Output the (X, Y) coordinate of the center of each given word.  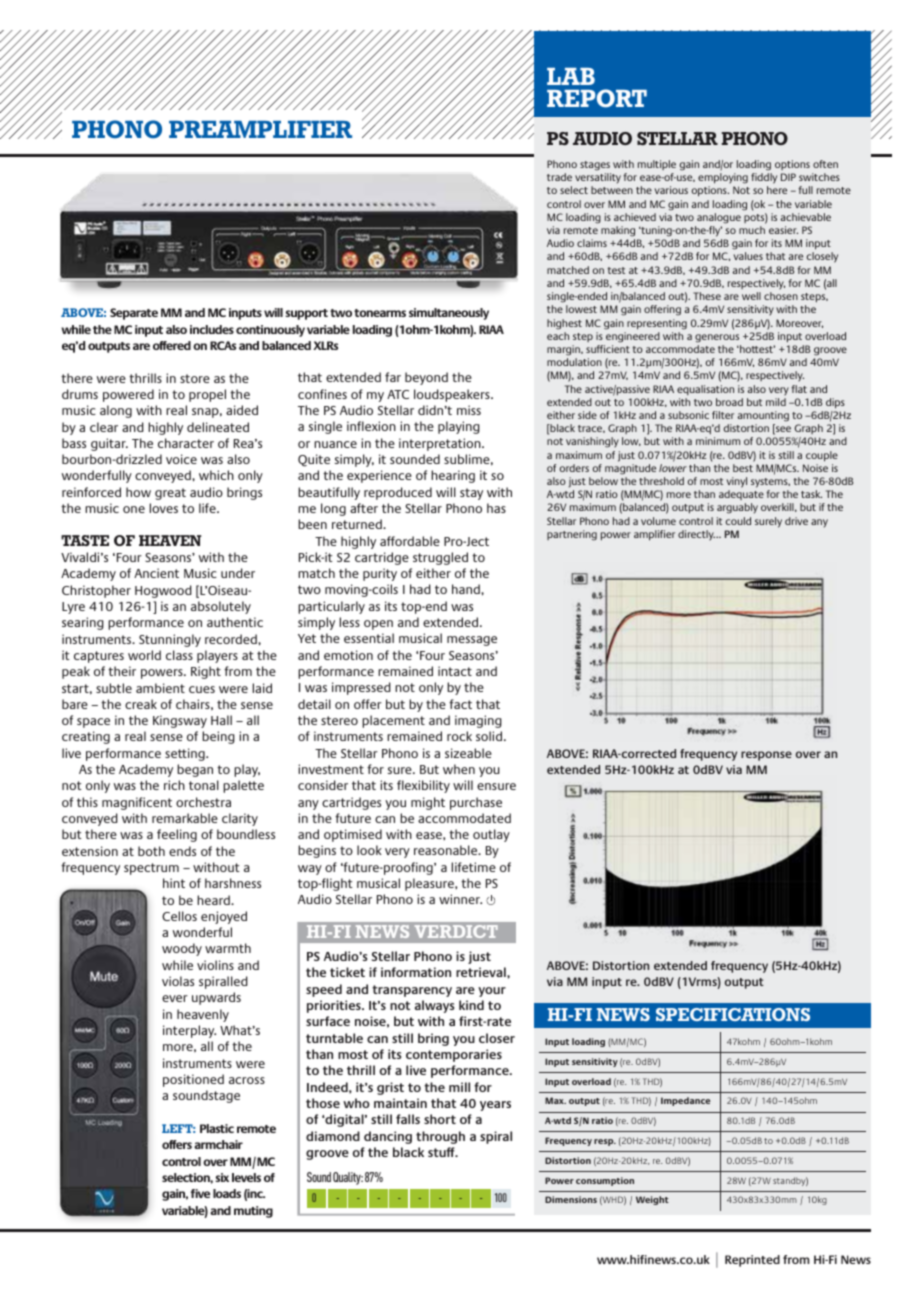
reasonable (447, 850)
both (151, 851)
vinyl (737, 482)
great (170, 494)
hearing (453, 476)
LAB (571, 76)
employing (723, 180)
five (200, 1193)
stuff (442, 1152)
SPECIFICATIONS (733, 1014)
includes (212, 329)
